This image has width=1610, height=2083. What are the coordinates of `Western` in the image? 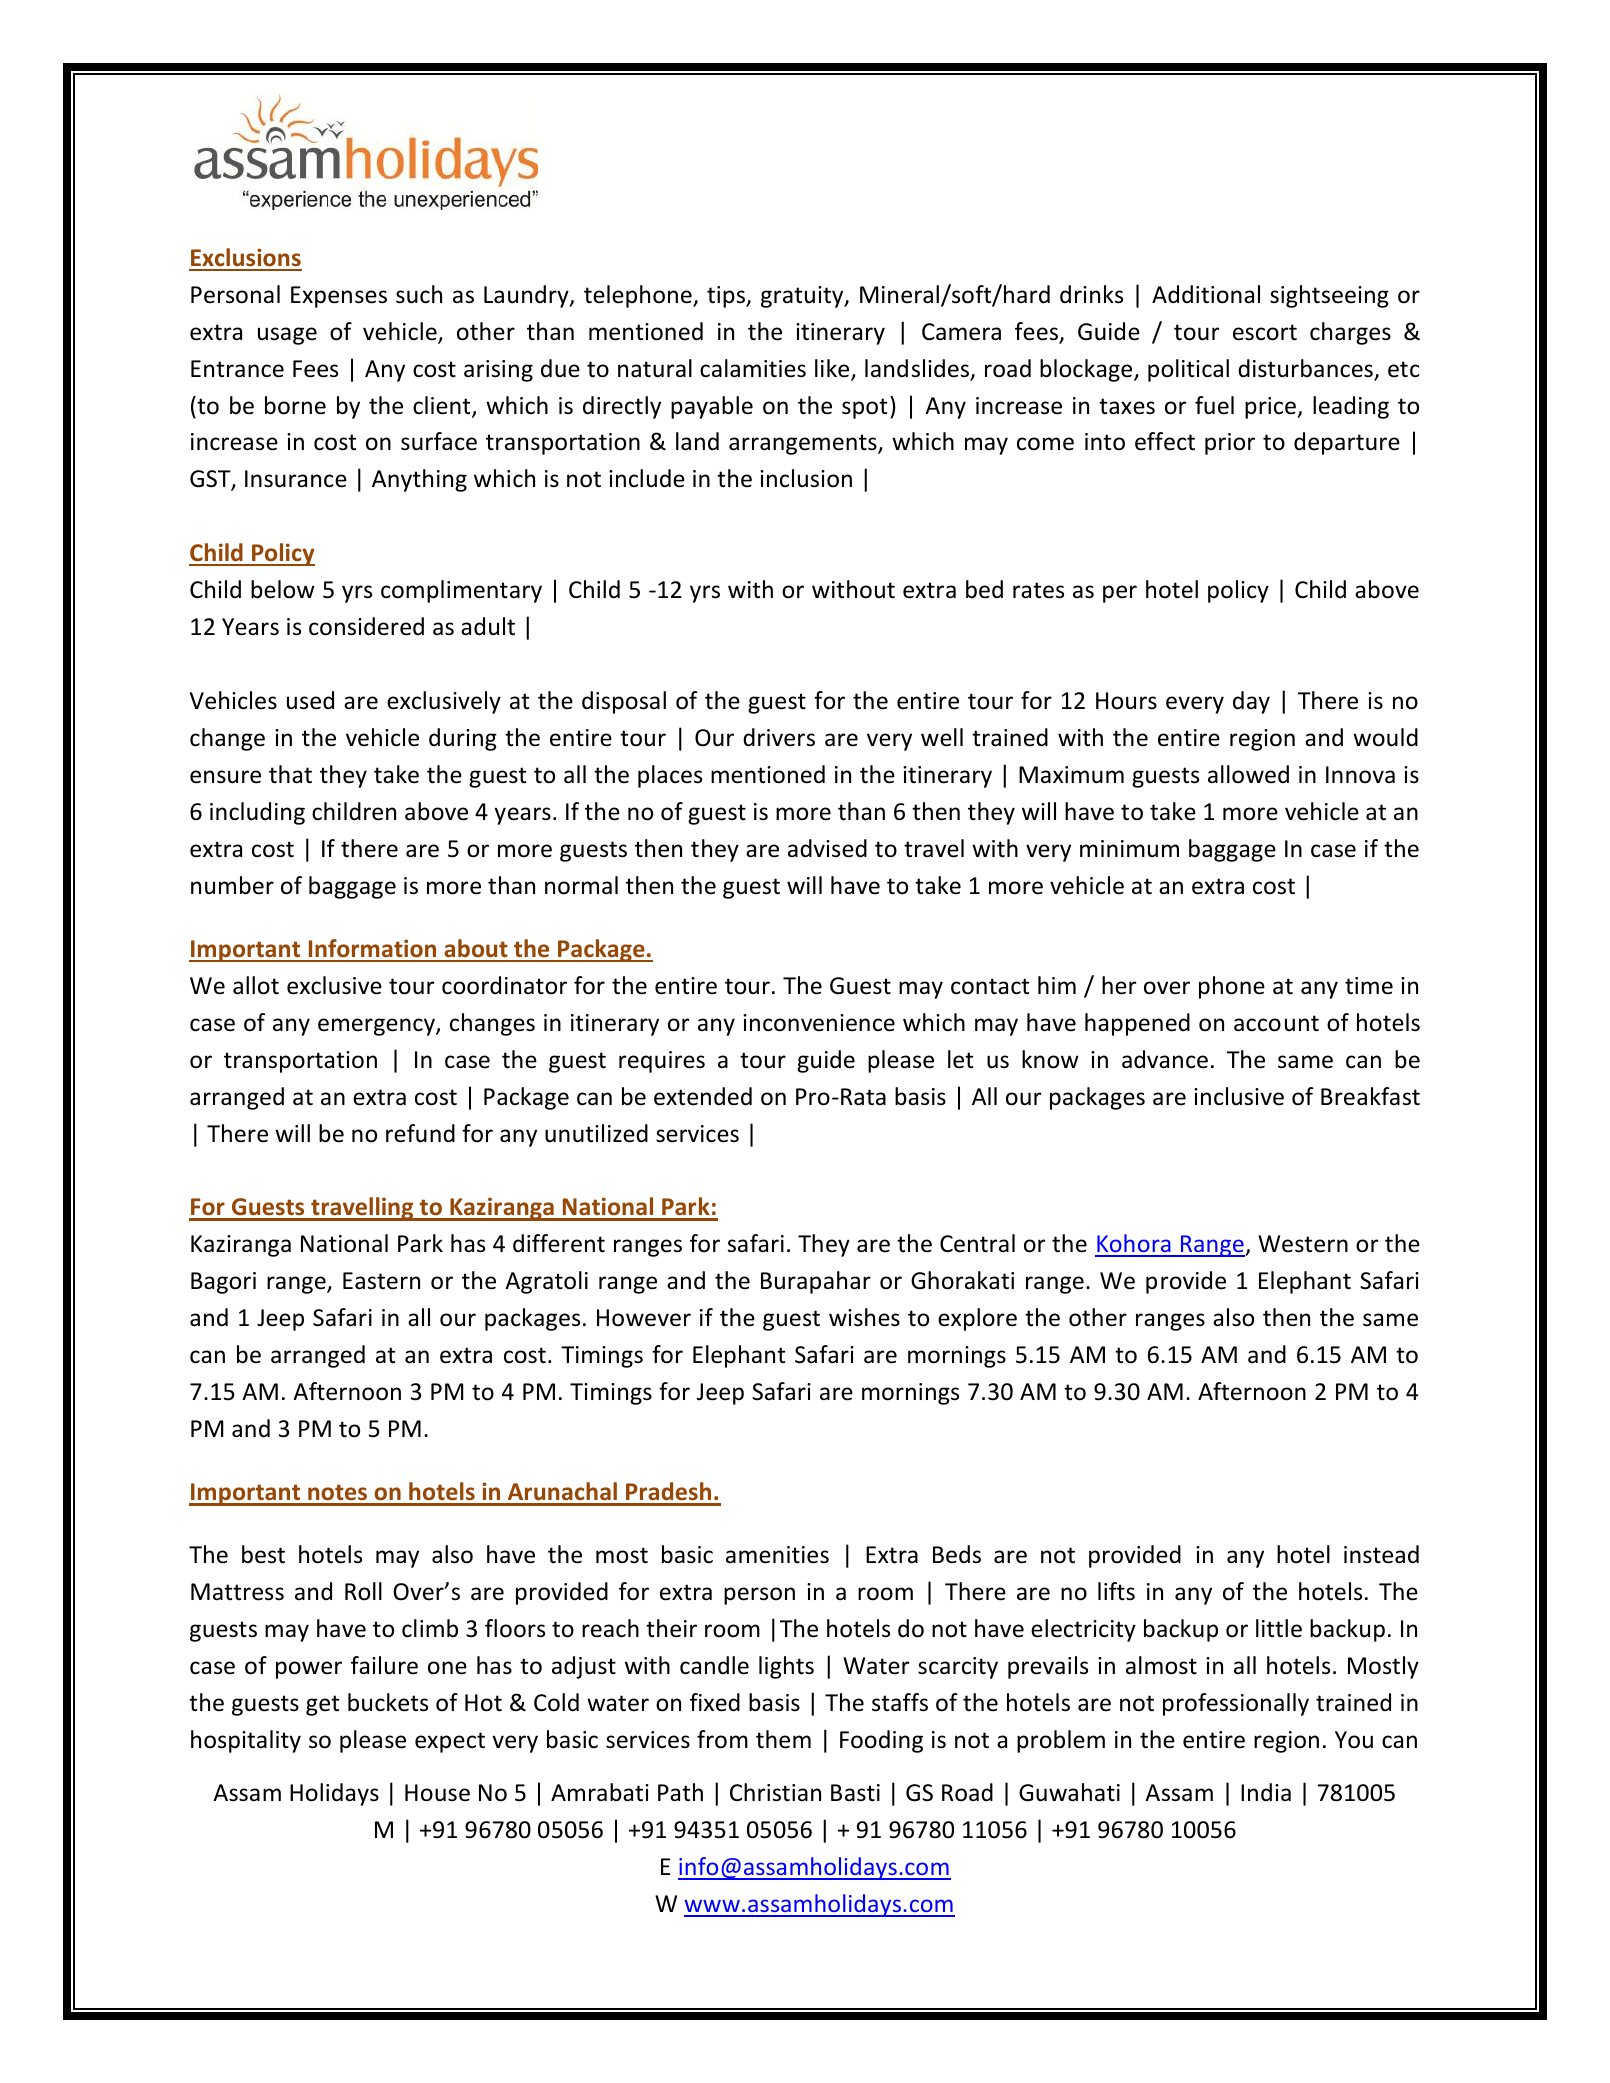 It's located at (1303, 1244).
